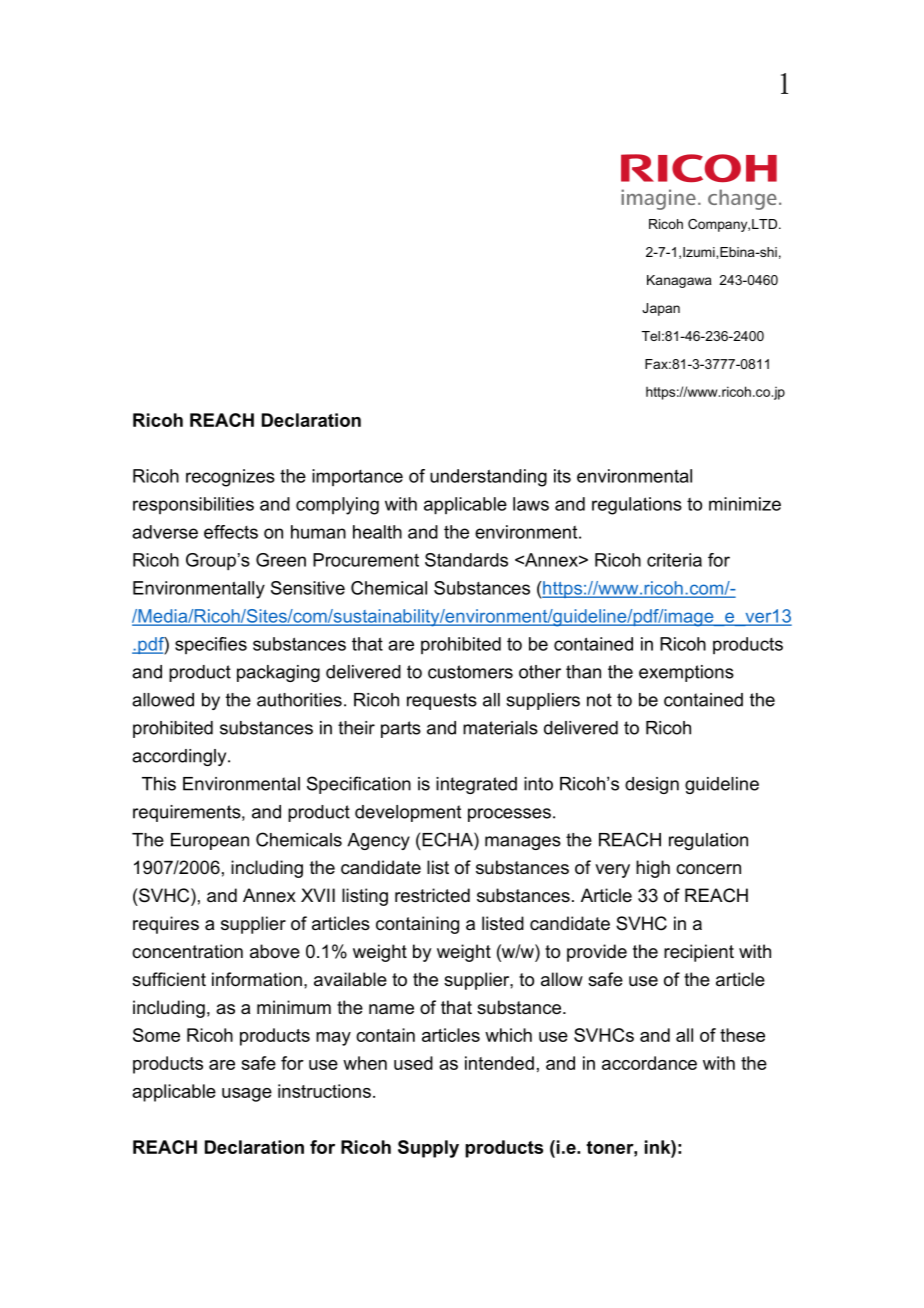  I want to click on customers, so click(470, 672).
